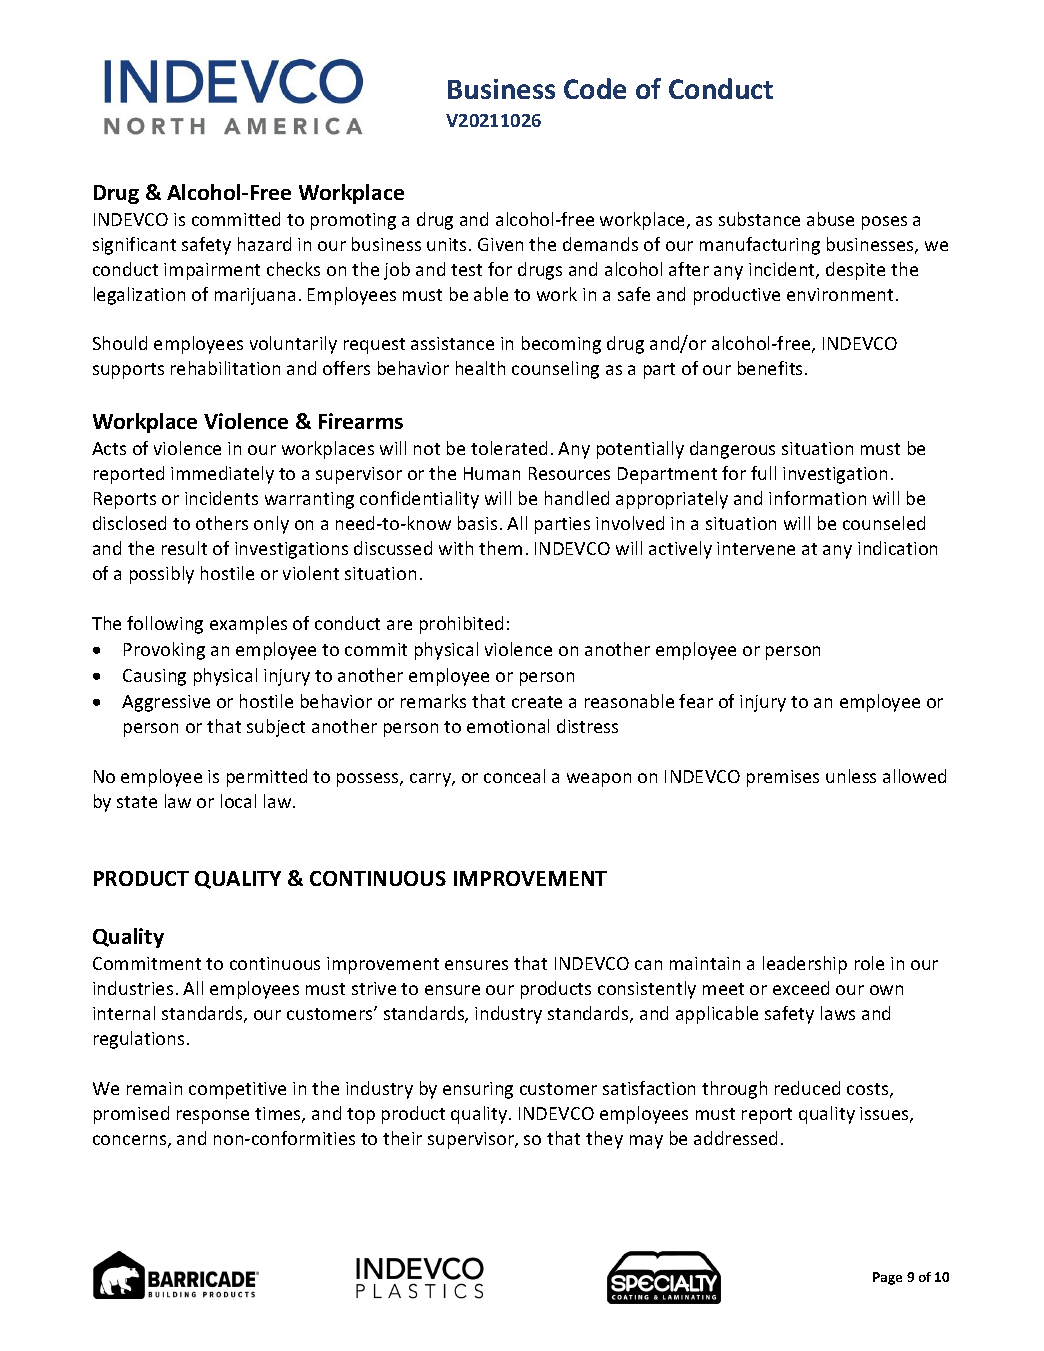  Describe the element at coordinates (213, 1117) in the screenshot. I see `response` at that location.
